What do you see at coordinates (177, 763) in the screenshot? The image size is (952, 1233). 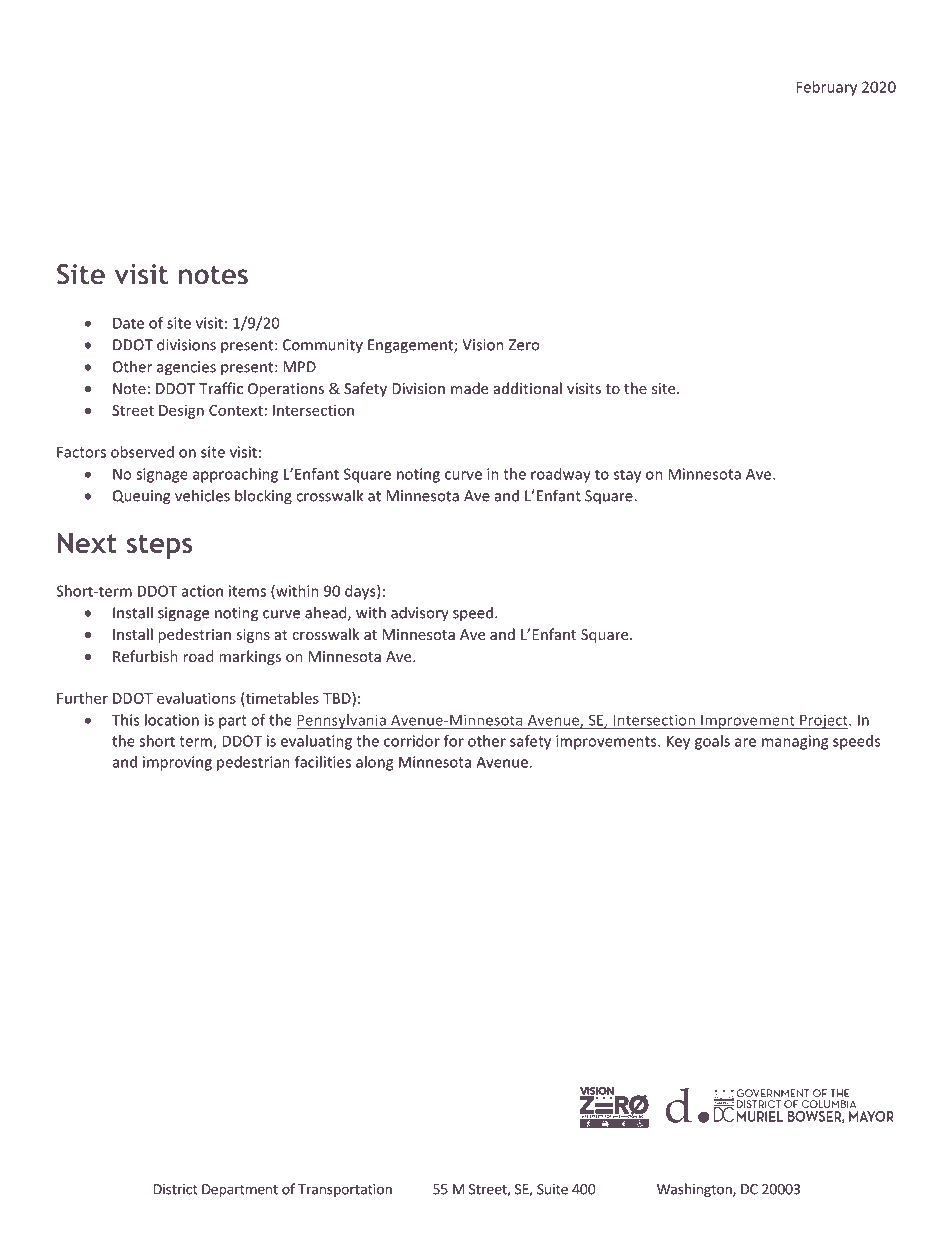 I see `improving` at bounding box center [177, 763].
